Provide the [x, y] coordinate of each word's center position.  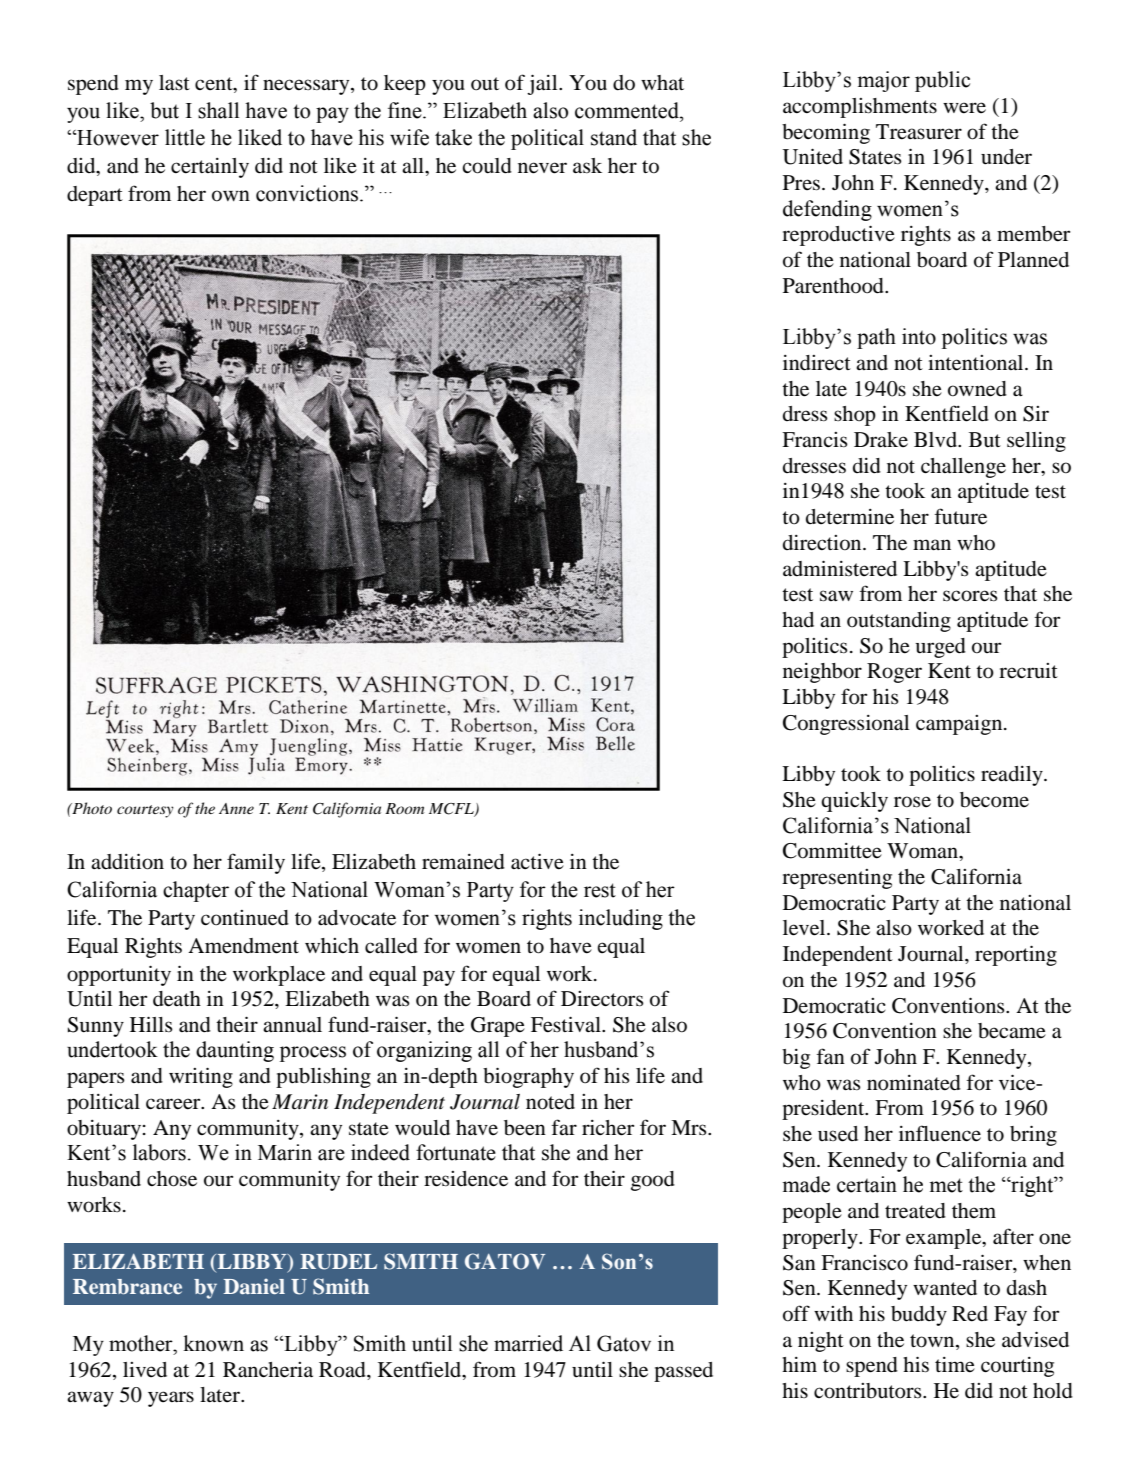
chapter [196, 891]
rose [912, 802]
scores [970, 596]
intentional [977, 363]
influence [940, 1133]
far [564, 1127]
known [213, 1343]
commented [628, 110]
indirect [817, 363]
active [537, 861]
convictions [308, 193]
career [174, 1104]
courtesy [145, 811]
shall [218, 110]
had [798, 619]
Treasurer [919, 132]
